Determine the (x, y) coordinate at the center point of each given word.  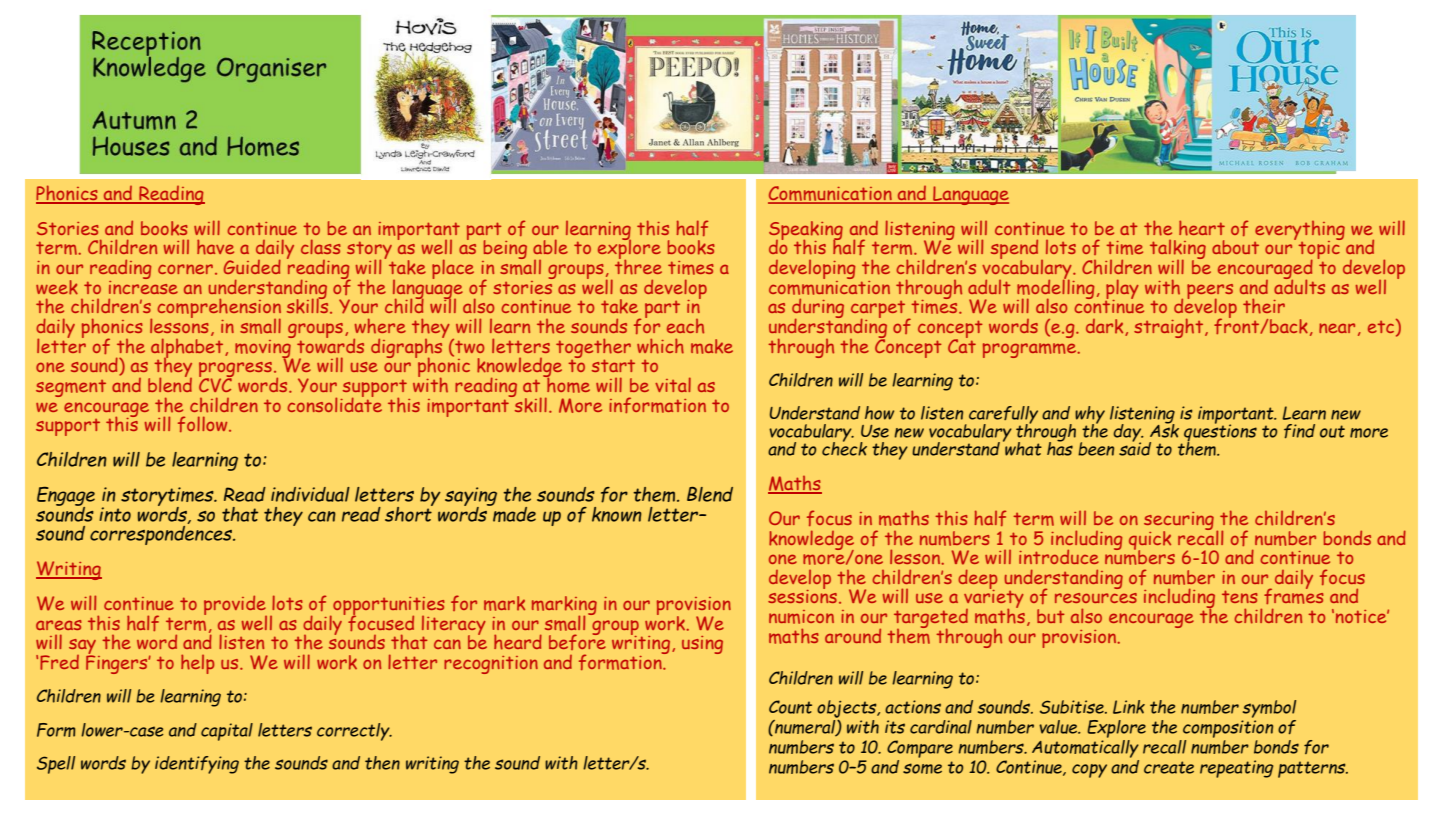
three (638, 266)
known (617, 514)
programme (1029, 350)
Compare (920, 749)
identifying (197, 765)
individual (310, 494)
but (1050, 616)
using (702, 645)
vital (673, 384)
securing (1179, 522)
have (215, 247)
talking (1178, 251)
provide (235, 606)
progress (235, 371)
